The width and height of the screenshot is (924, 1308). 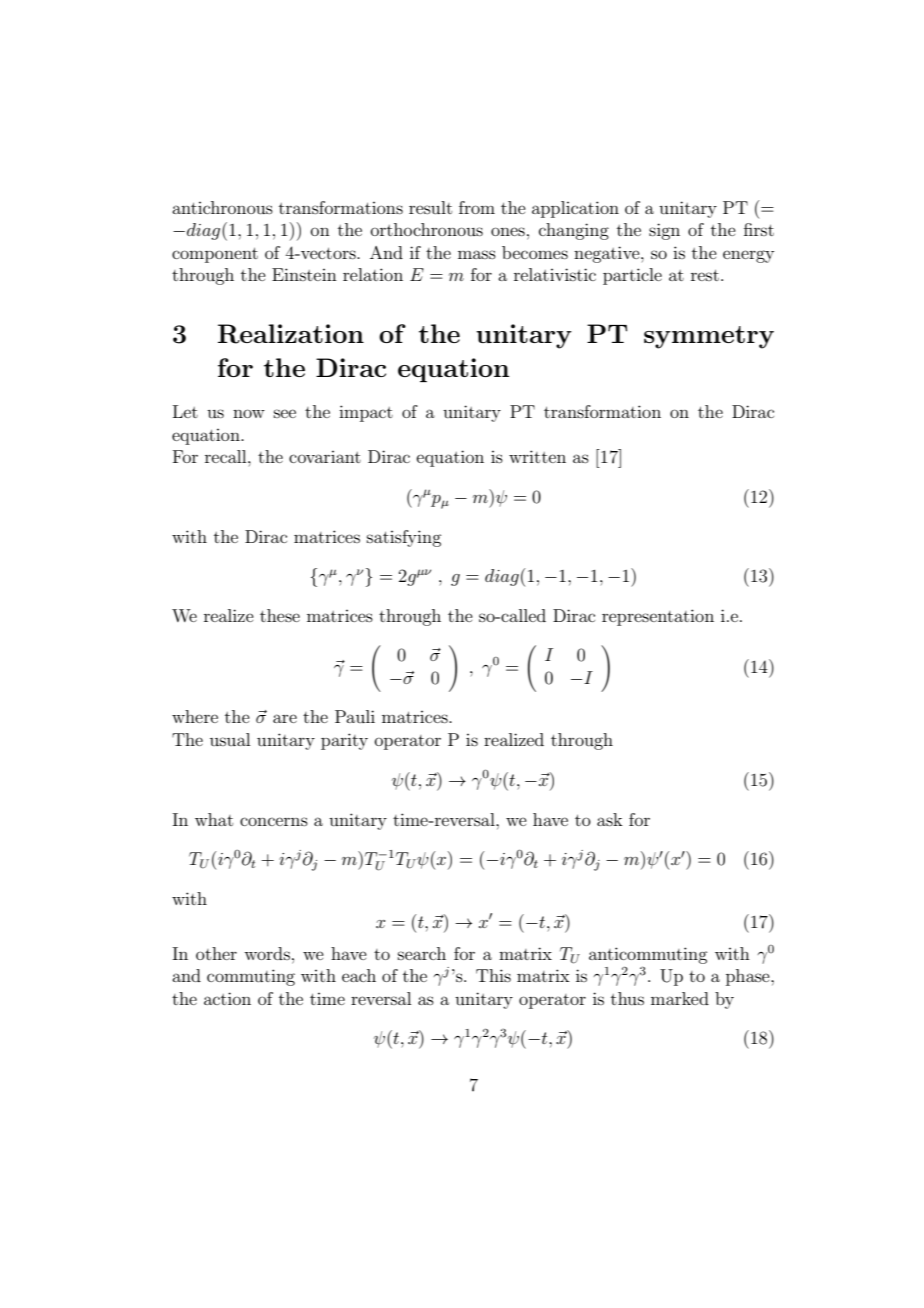 What do you see at coordinates (404, 538) in the screenshot?
I see `satisfying` at bounding box center [404, 538].
